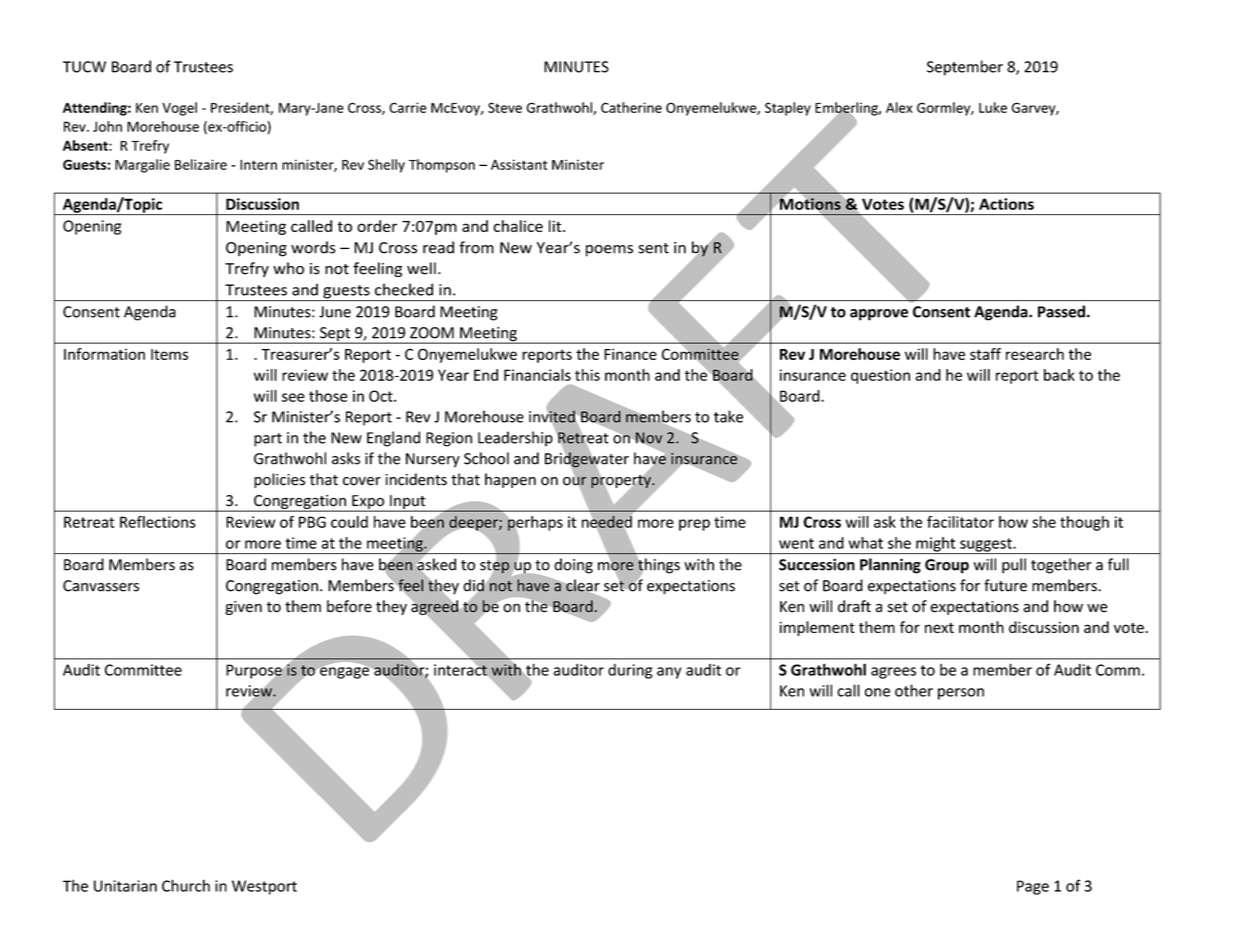  Describe the element at coordinates (179, 109) in the screenshot. I see `Vogel` at that location.
